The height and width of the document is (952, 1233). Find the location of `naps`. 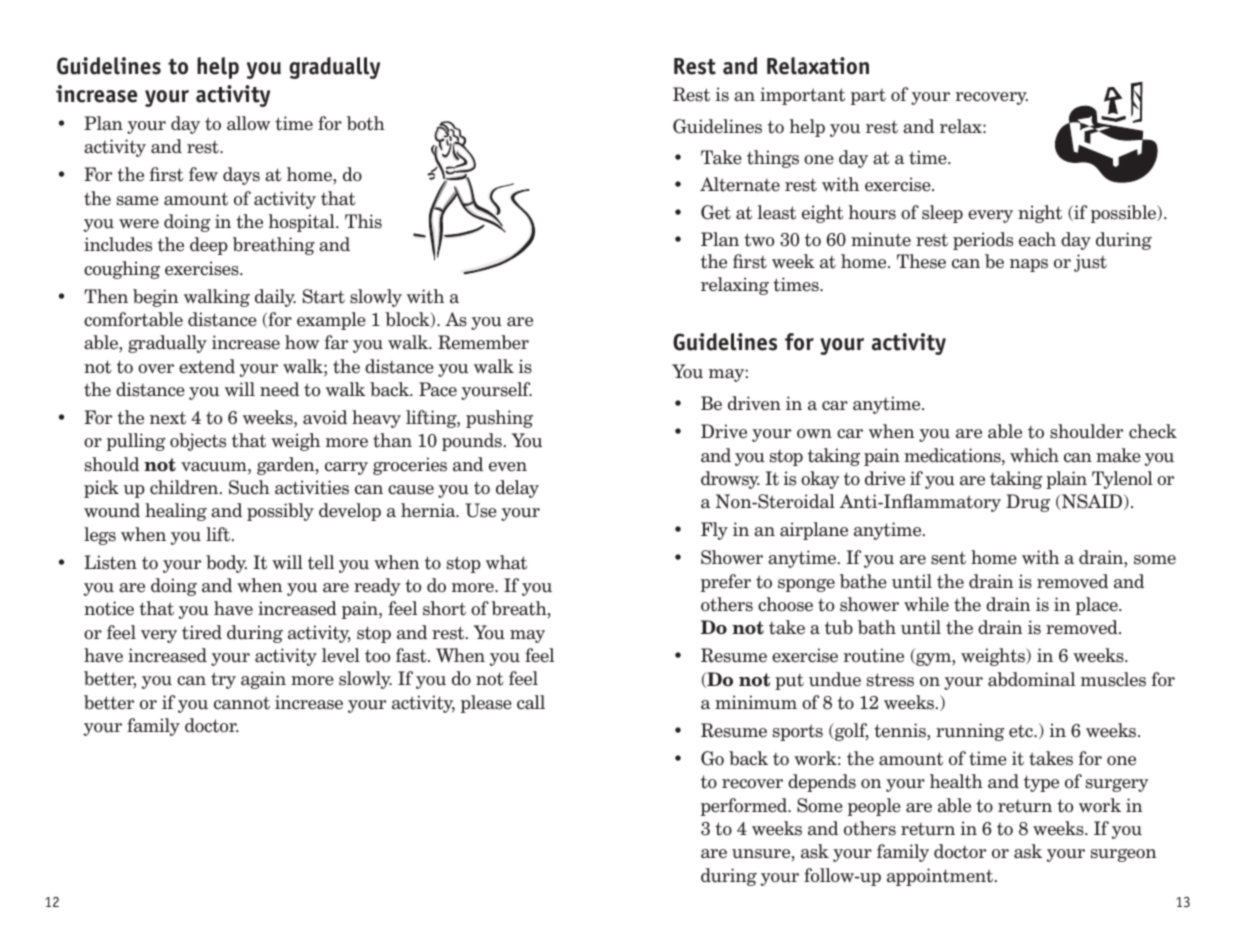

naps is located at coordinates (1029, 265).
